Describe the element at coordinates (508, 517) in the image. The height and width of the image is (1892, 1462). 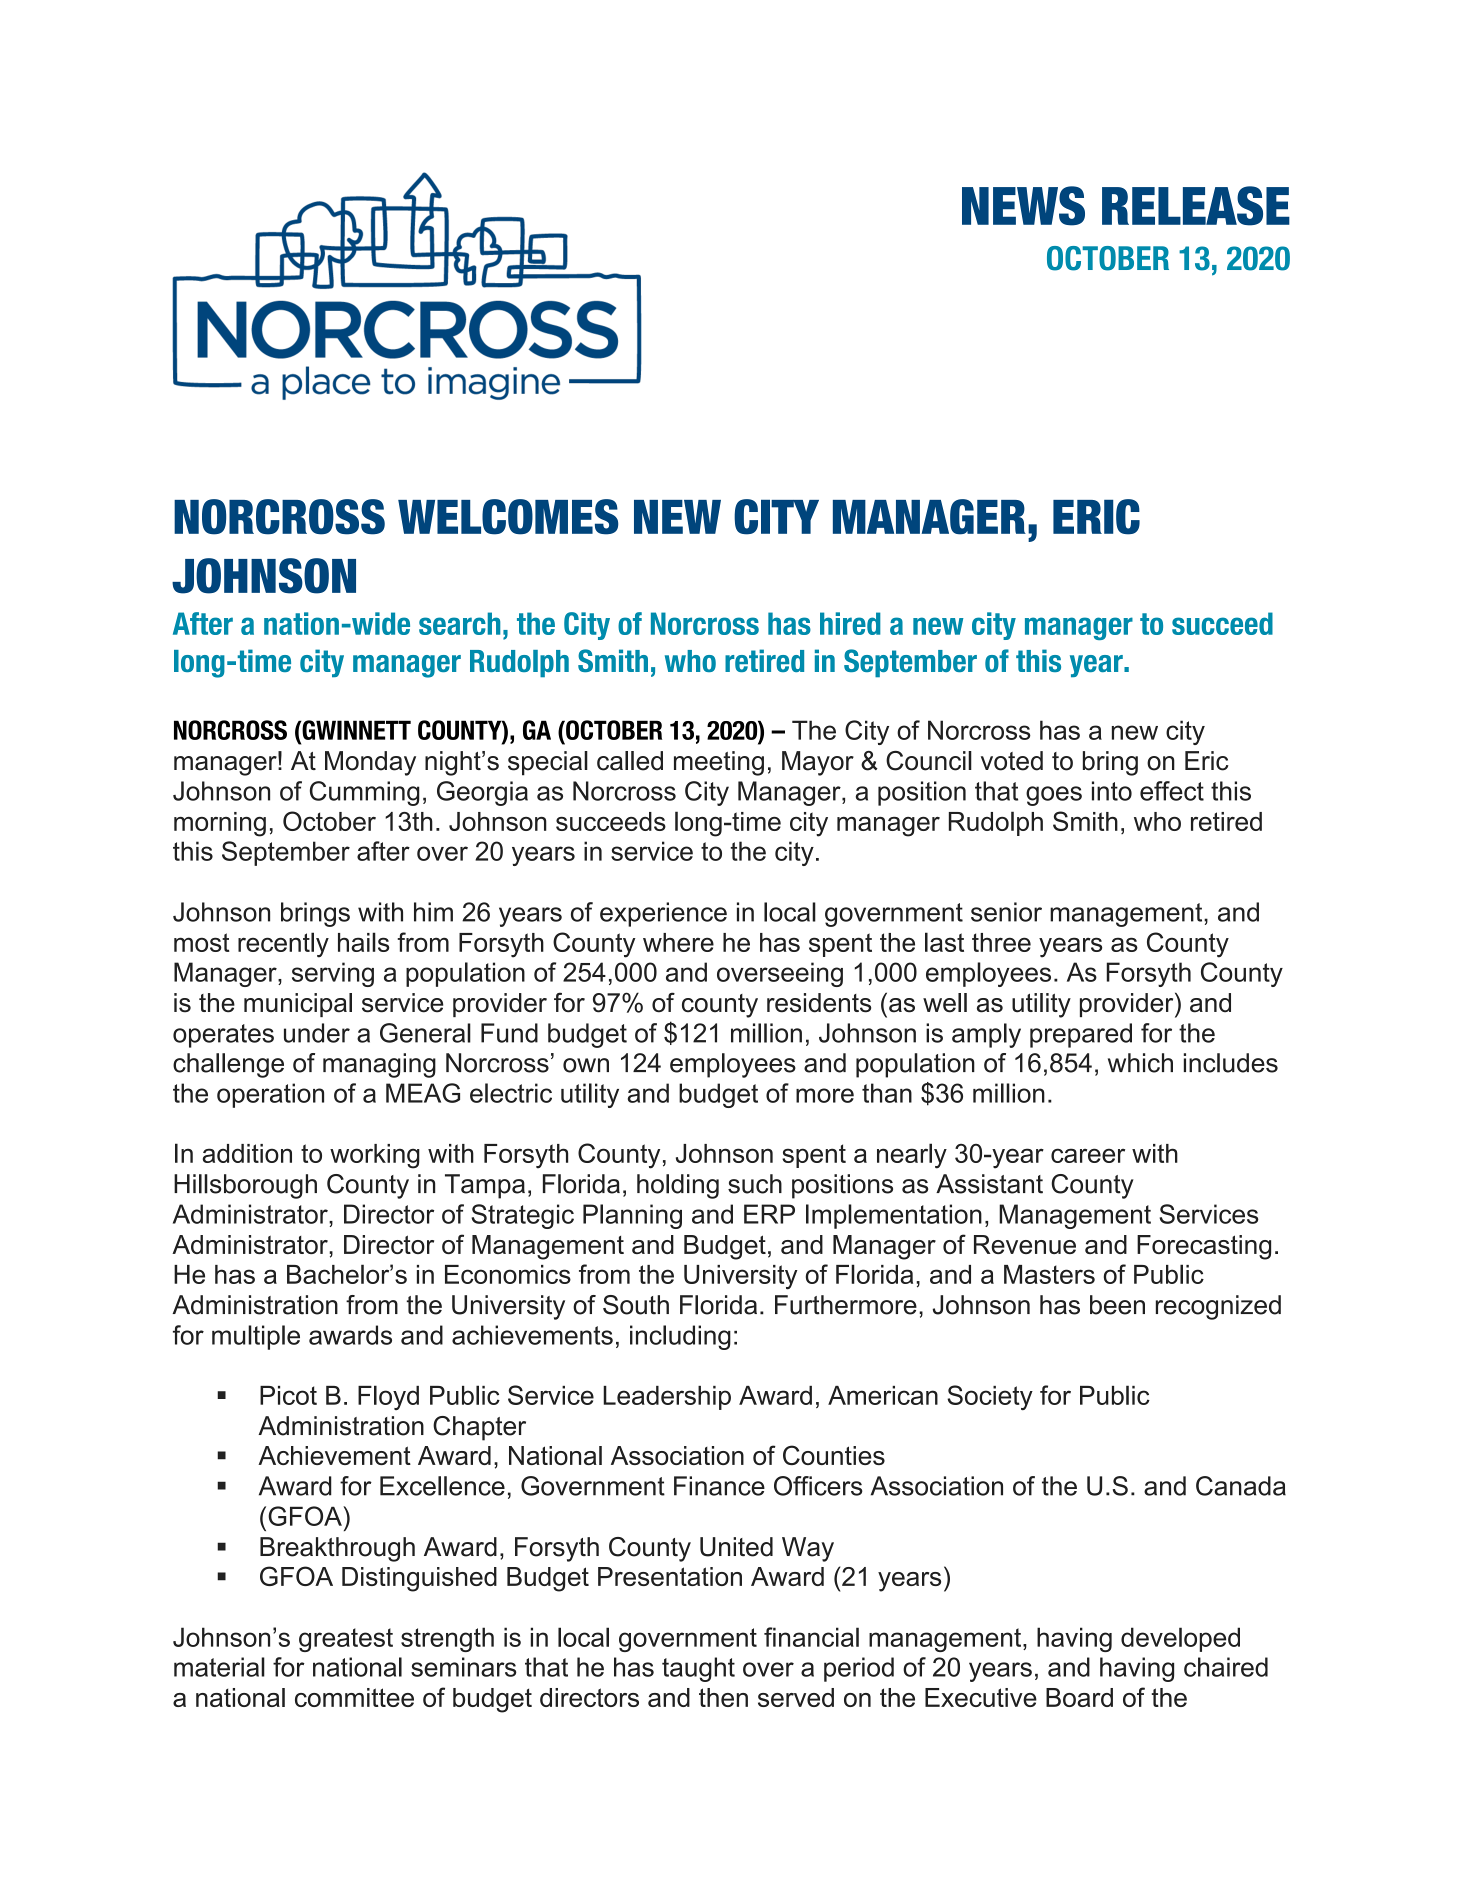
I see `WELCOMES` at that location.
